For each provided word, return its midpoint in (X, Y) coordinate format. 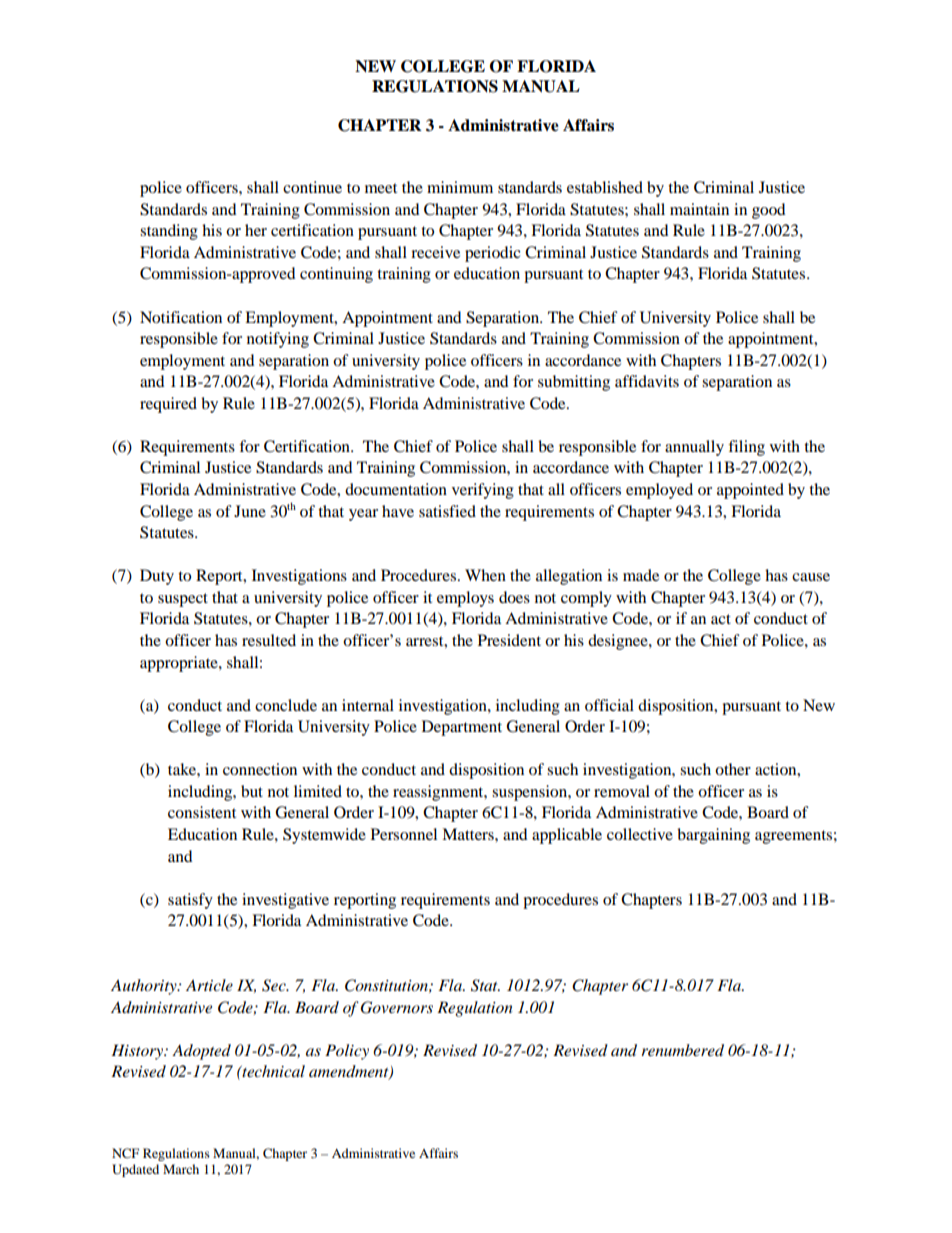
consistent (202, 812)
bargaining (713, 836)
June (250, 511)
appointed (750, 491)
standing (169, 232)
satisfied (447, 511)
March (181, 1169)
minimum (460, 187)
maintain (699, 209)
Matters (469, 834)
